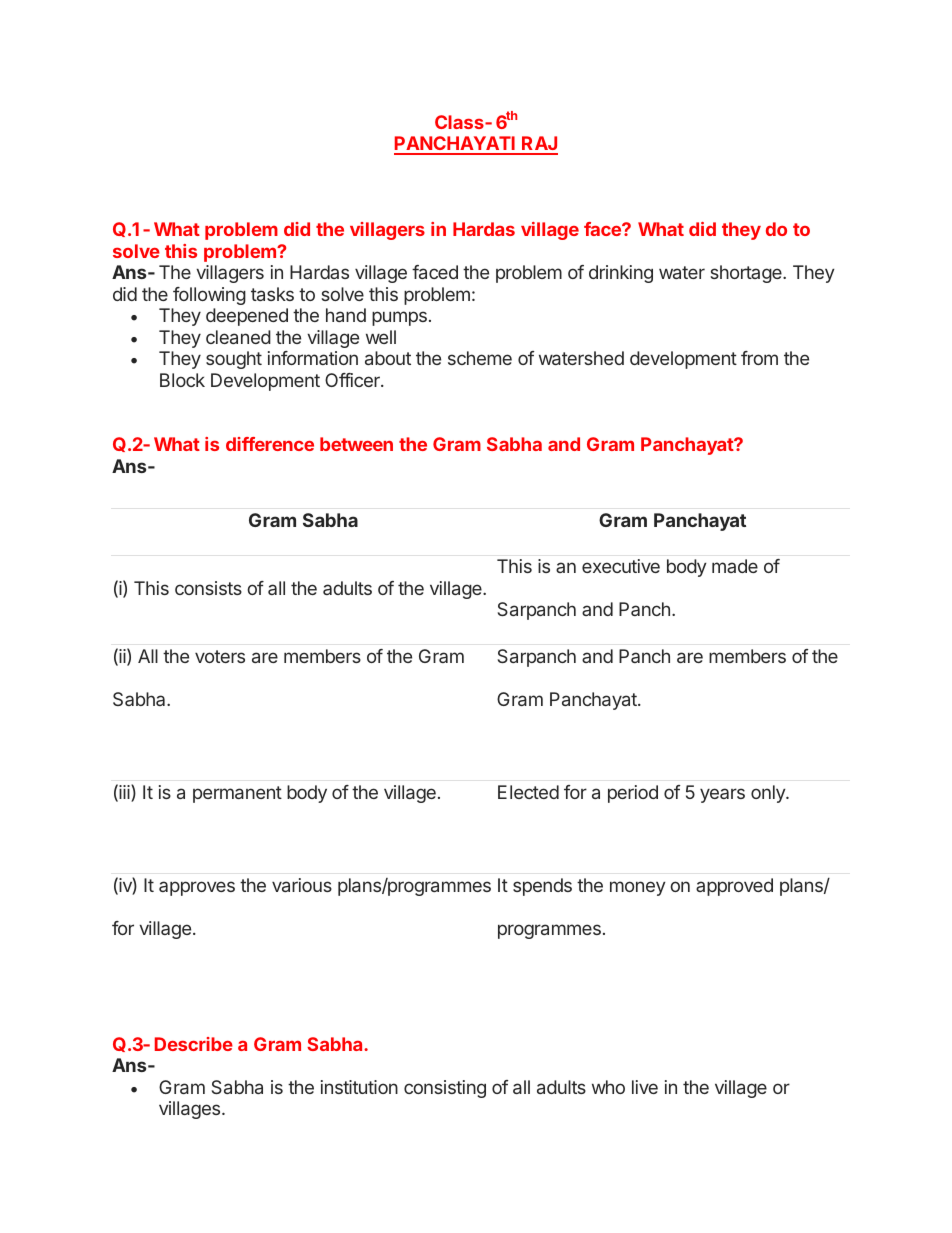 Image resolution: width=952 pixels, height=1233 pixels. I want to click on tasks, so click(272, 294).
